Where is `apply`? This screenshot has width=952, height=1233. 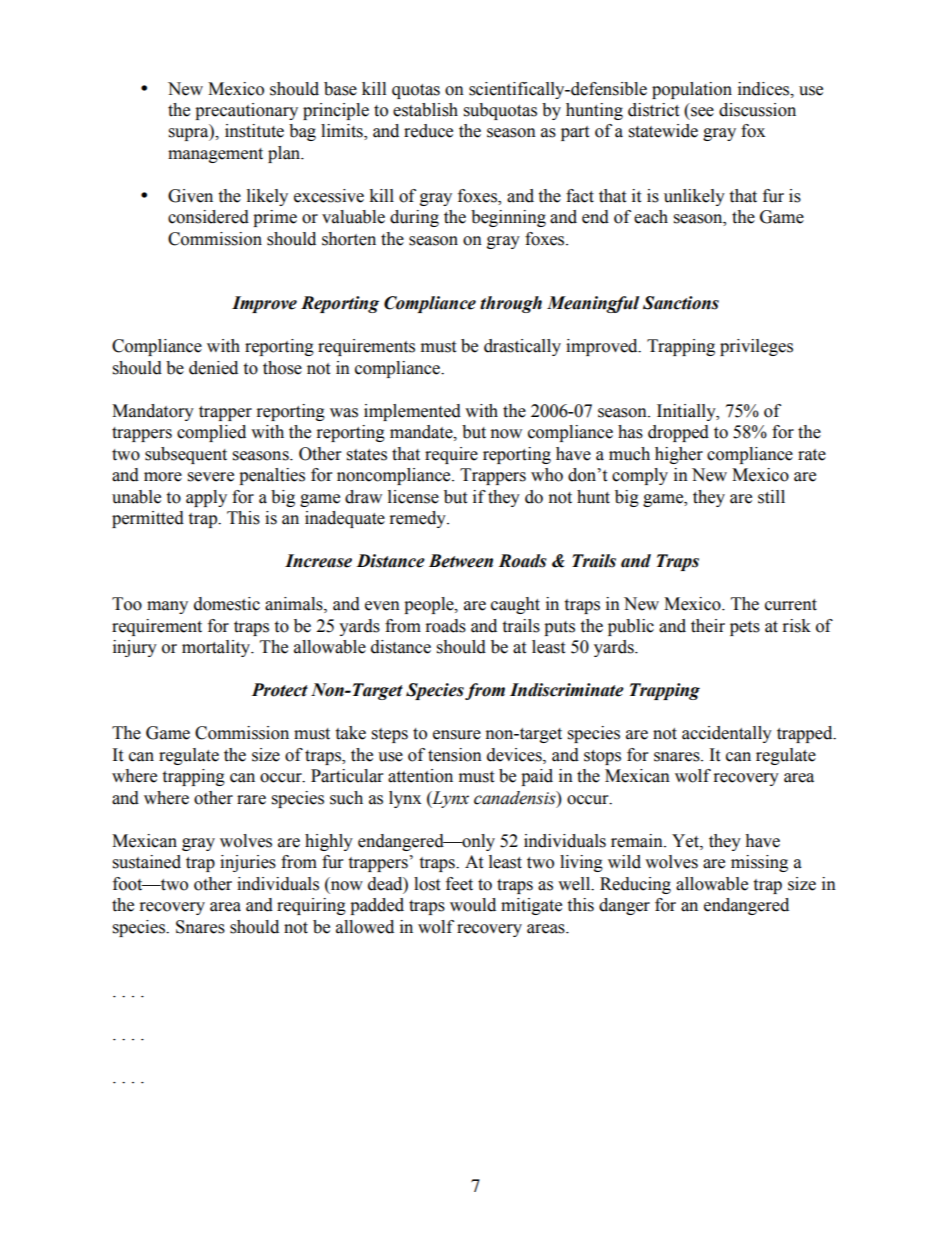
apply is located at coordinates (206, 498).
